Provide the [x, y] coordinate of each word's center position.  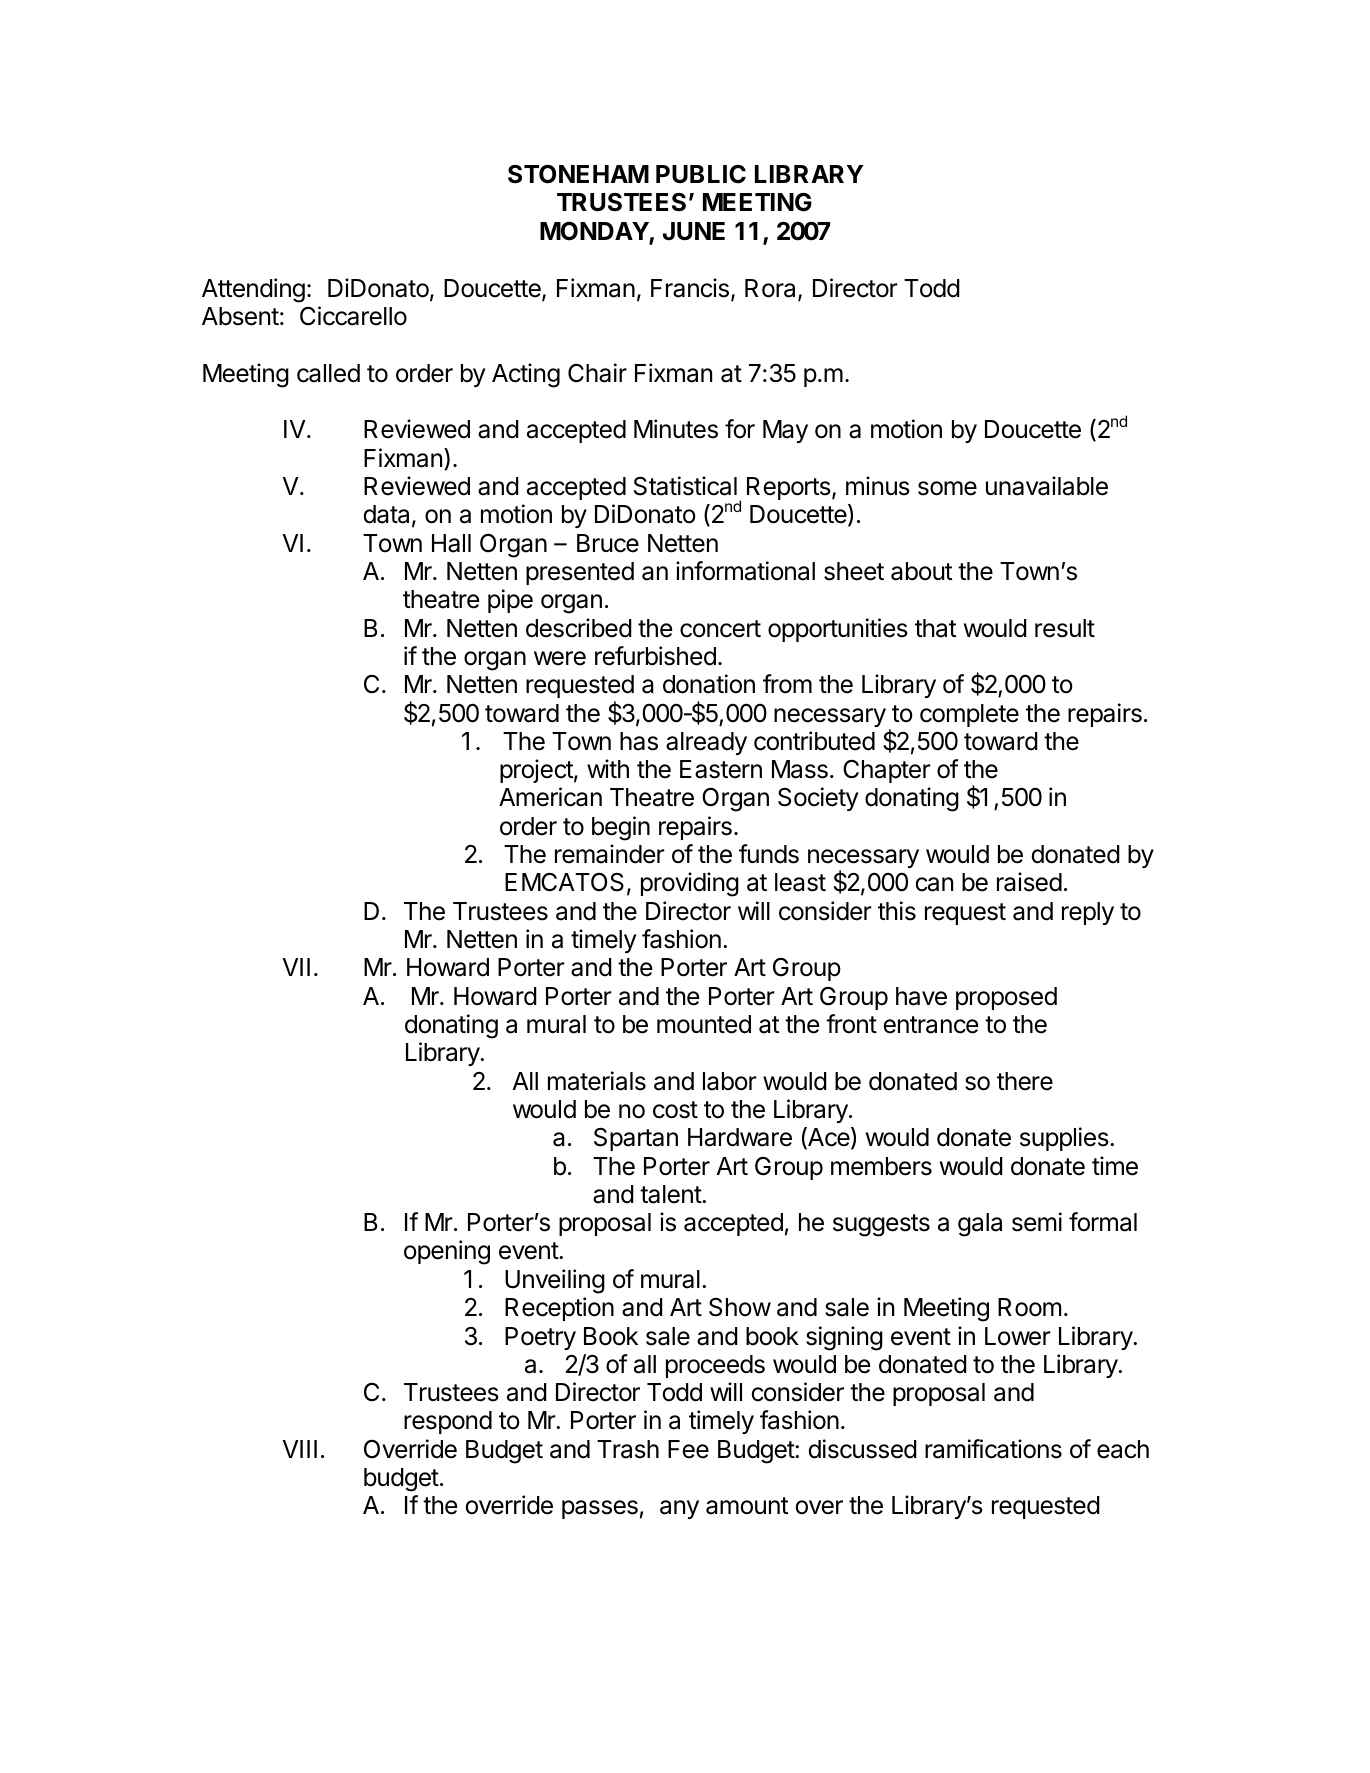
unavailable [1047, 486]
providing [690, 884]
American [550, 797]
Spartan [636, 1139]
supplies [1064, 1139]
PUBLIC [701, 174]
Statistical [685, 486]
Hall [451, 543]
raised [1029, 882]
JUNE [694, 231]
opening [447, 1252]
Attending [253, 290]
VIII [299, 1449]
